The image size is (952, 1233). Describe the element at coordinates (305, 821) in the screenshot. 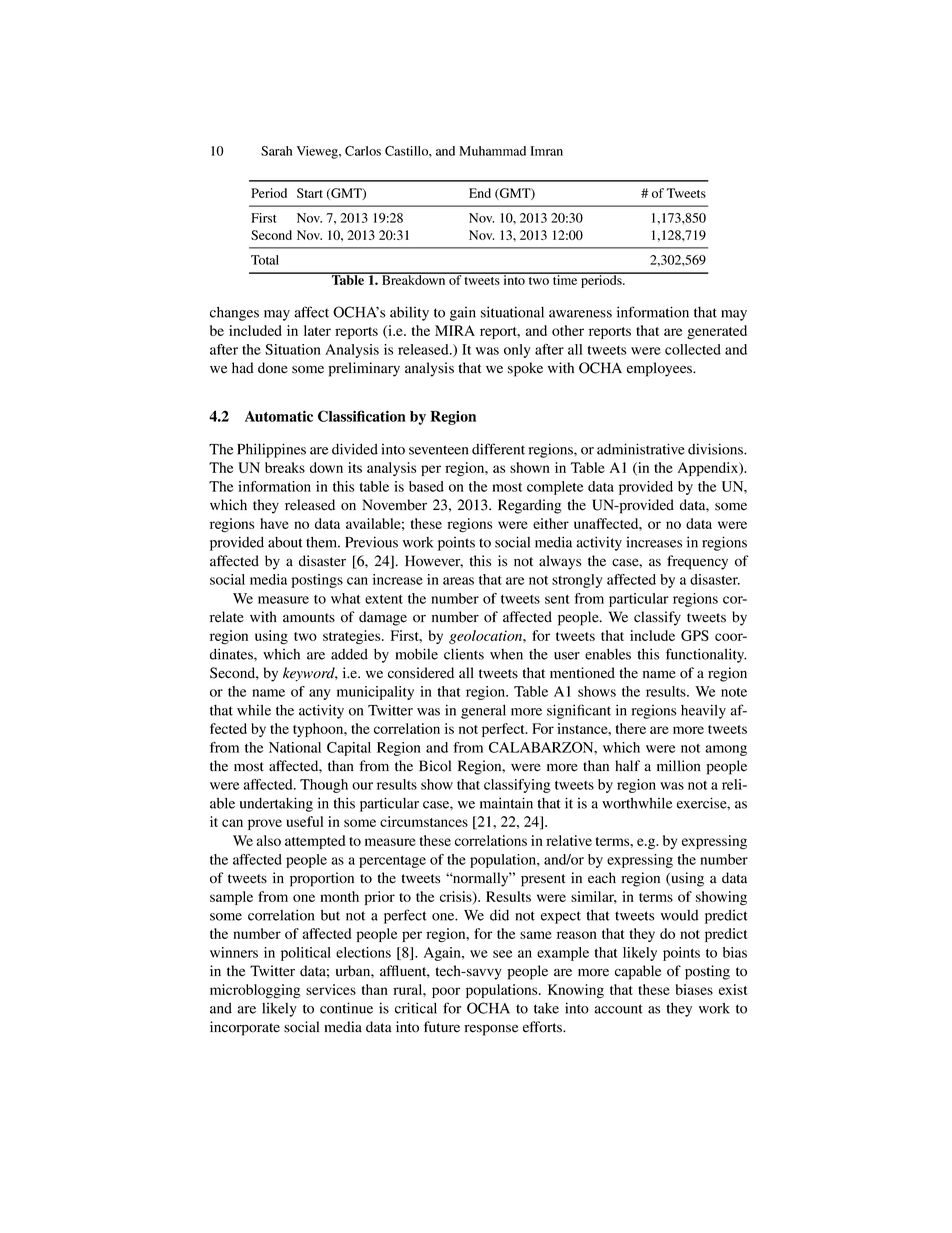

I see `useful` at that location.
